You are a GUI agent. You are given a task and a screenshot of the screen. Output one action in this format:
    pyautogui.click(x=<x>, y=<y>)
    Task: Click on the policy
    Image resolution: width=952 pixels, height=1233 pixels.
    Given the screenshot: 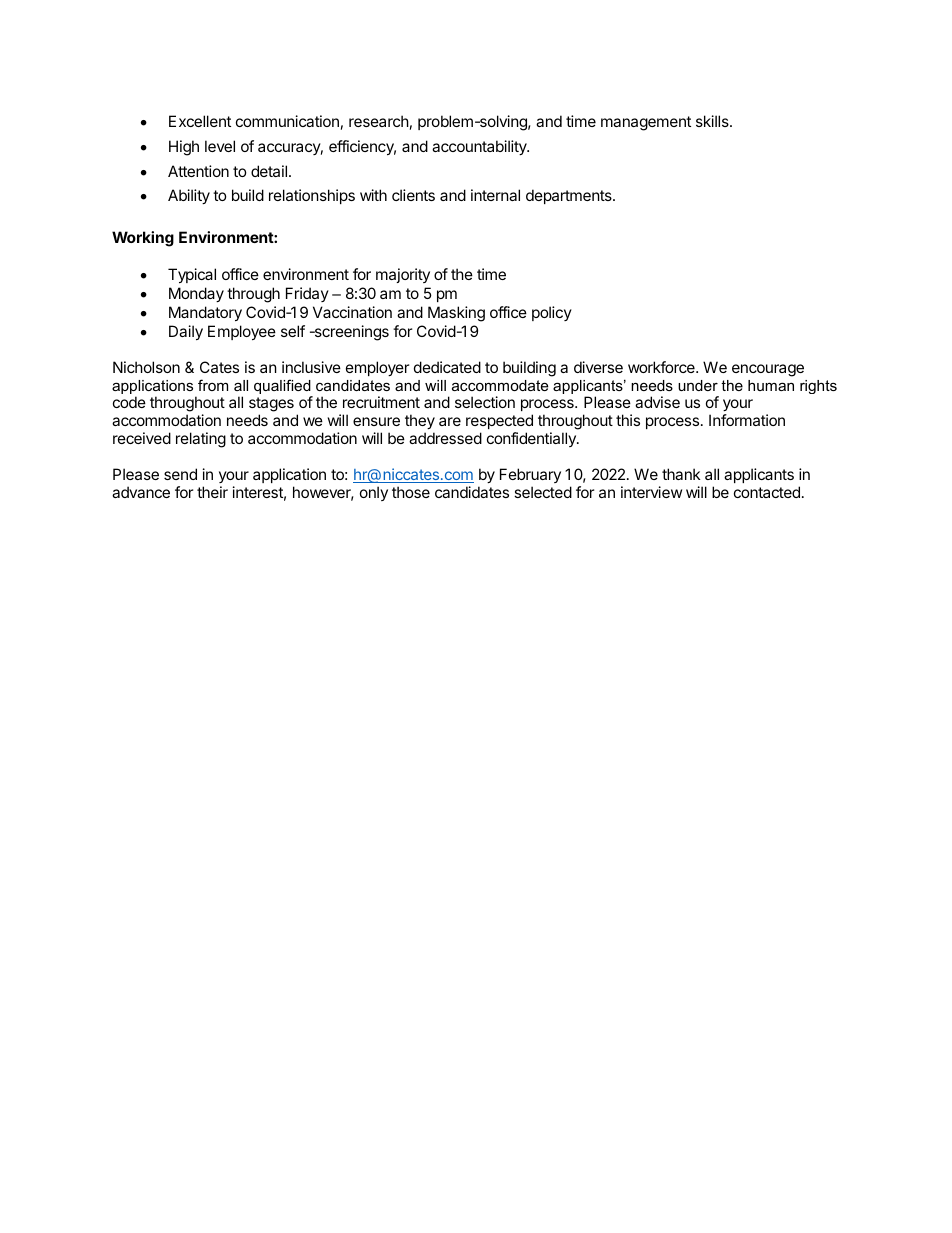 What is the action you would take?
    pyautogui.click(x=552, y=313)
